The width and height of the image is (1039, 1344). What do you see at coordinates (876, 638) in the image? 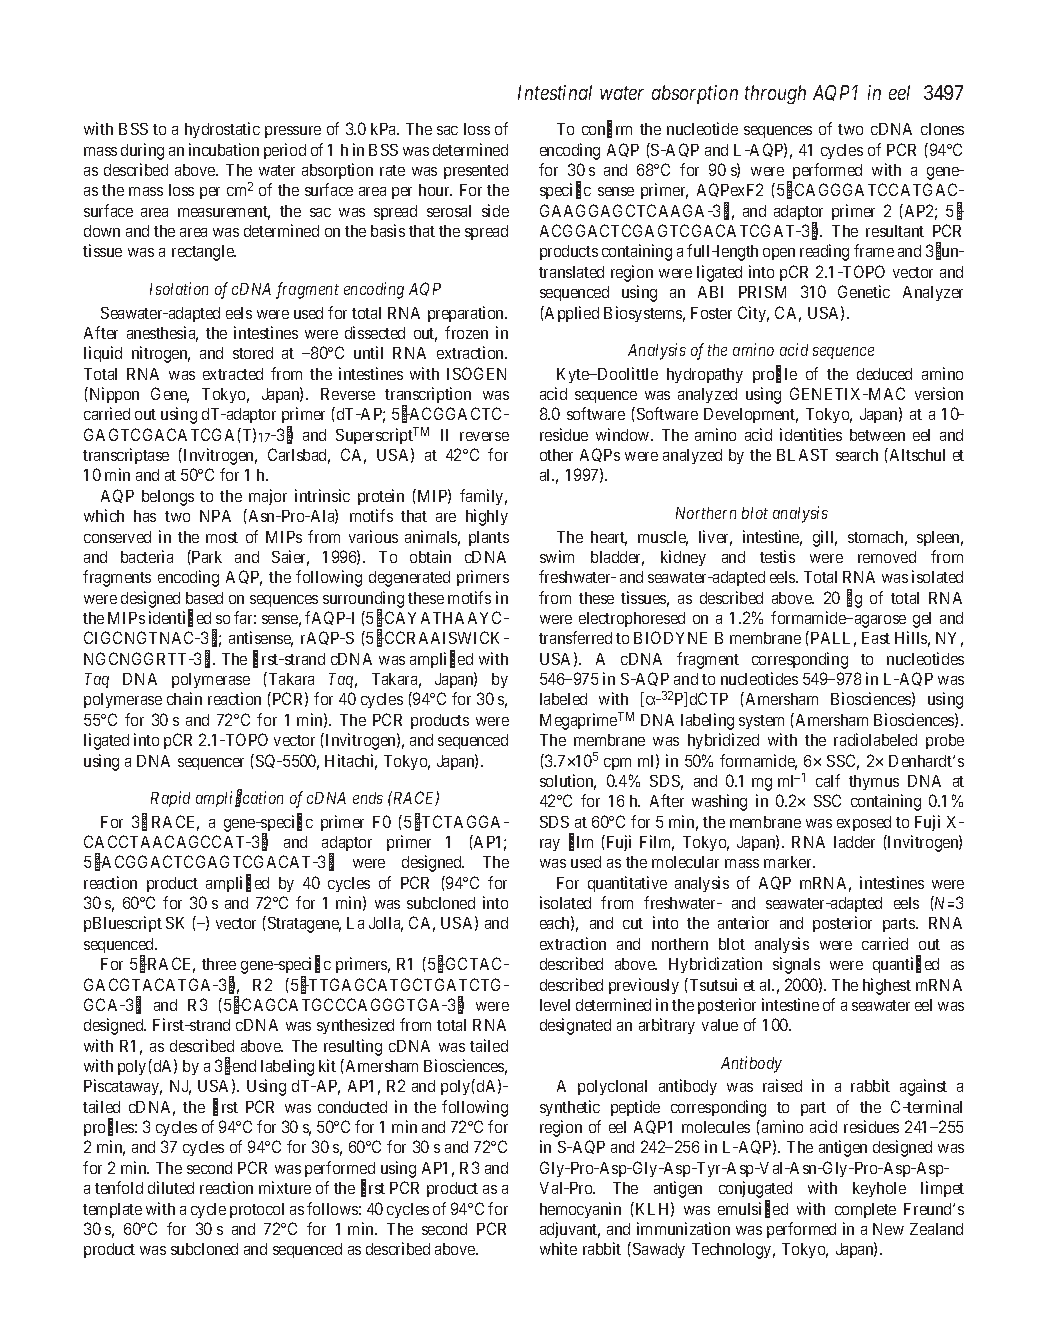
I see `East` at bounding box center [876, 638].
